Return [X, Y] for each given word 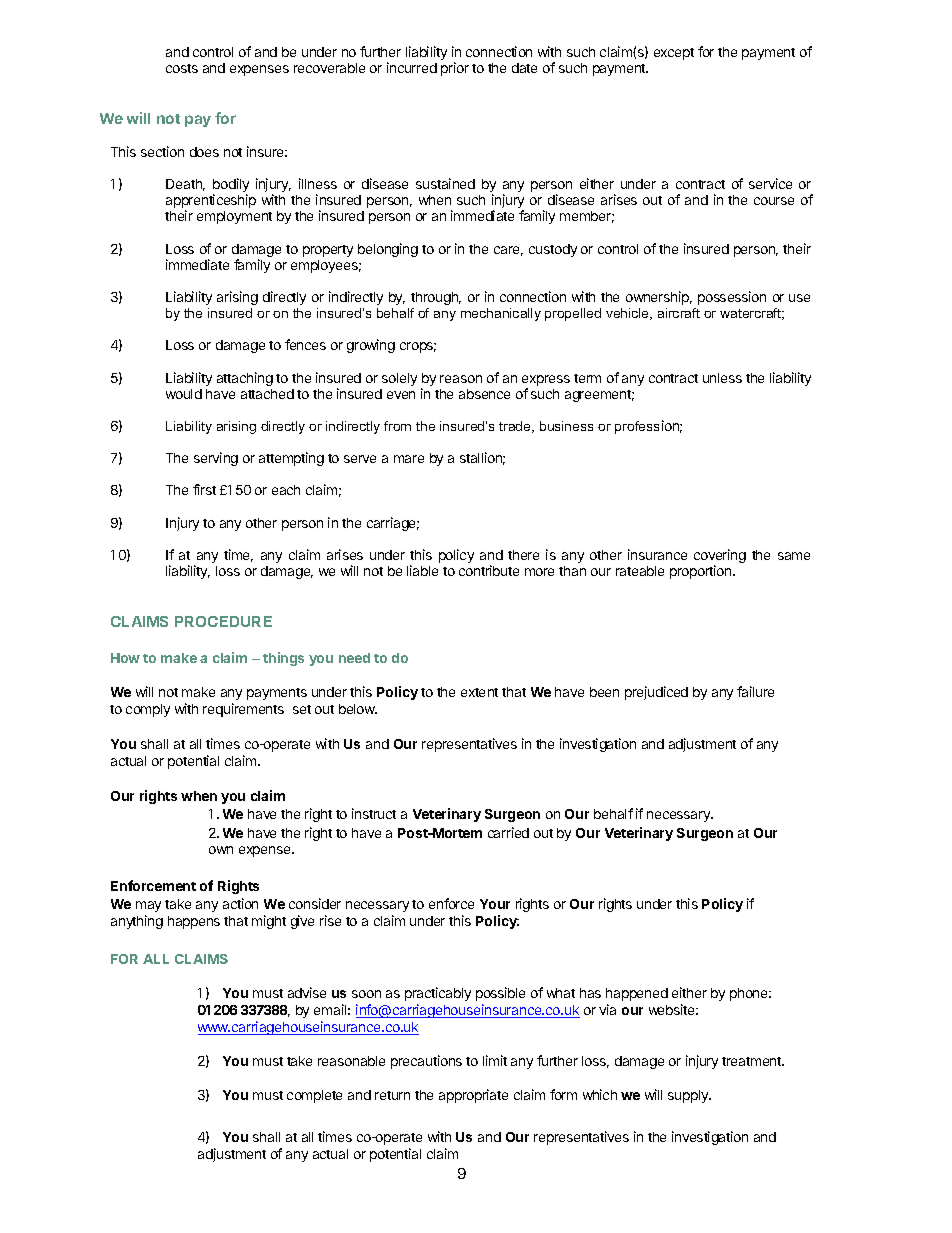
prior [455, 69]
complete [314, 1096]
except [674, 54]
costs [182, 68]
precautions [426, 1062]
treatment [753, 1061]
